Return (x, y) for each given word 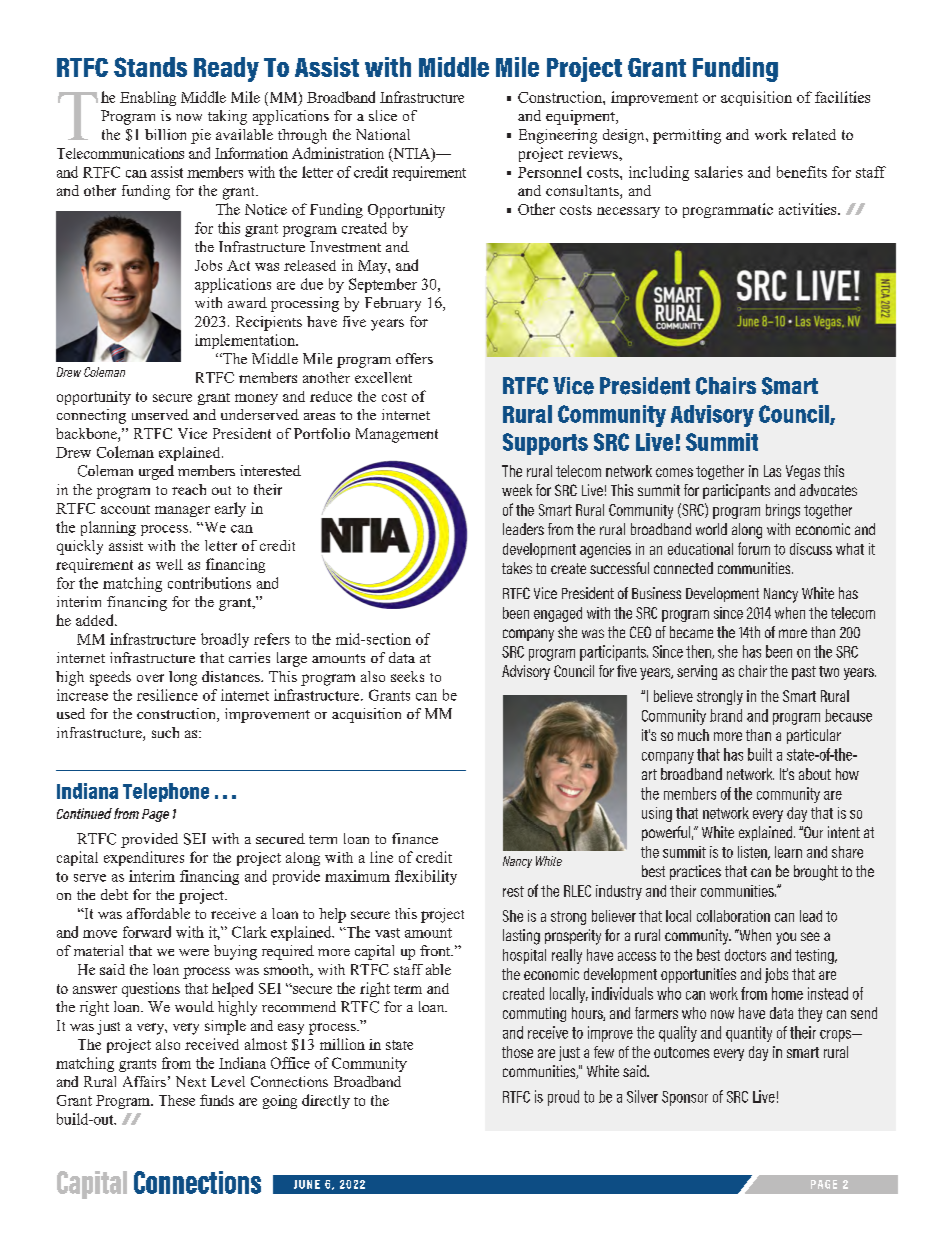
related (814, 134)
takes (517, 568)
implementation (246, 341)
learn (788, 852)
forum (754, 548)
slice (383, 115)
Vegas (803, 472)
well (169, 564)
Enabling (148, 98)
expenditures (144, 858)
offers (414, 358)
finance (415, 838)
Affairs (144, 1081)
